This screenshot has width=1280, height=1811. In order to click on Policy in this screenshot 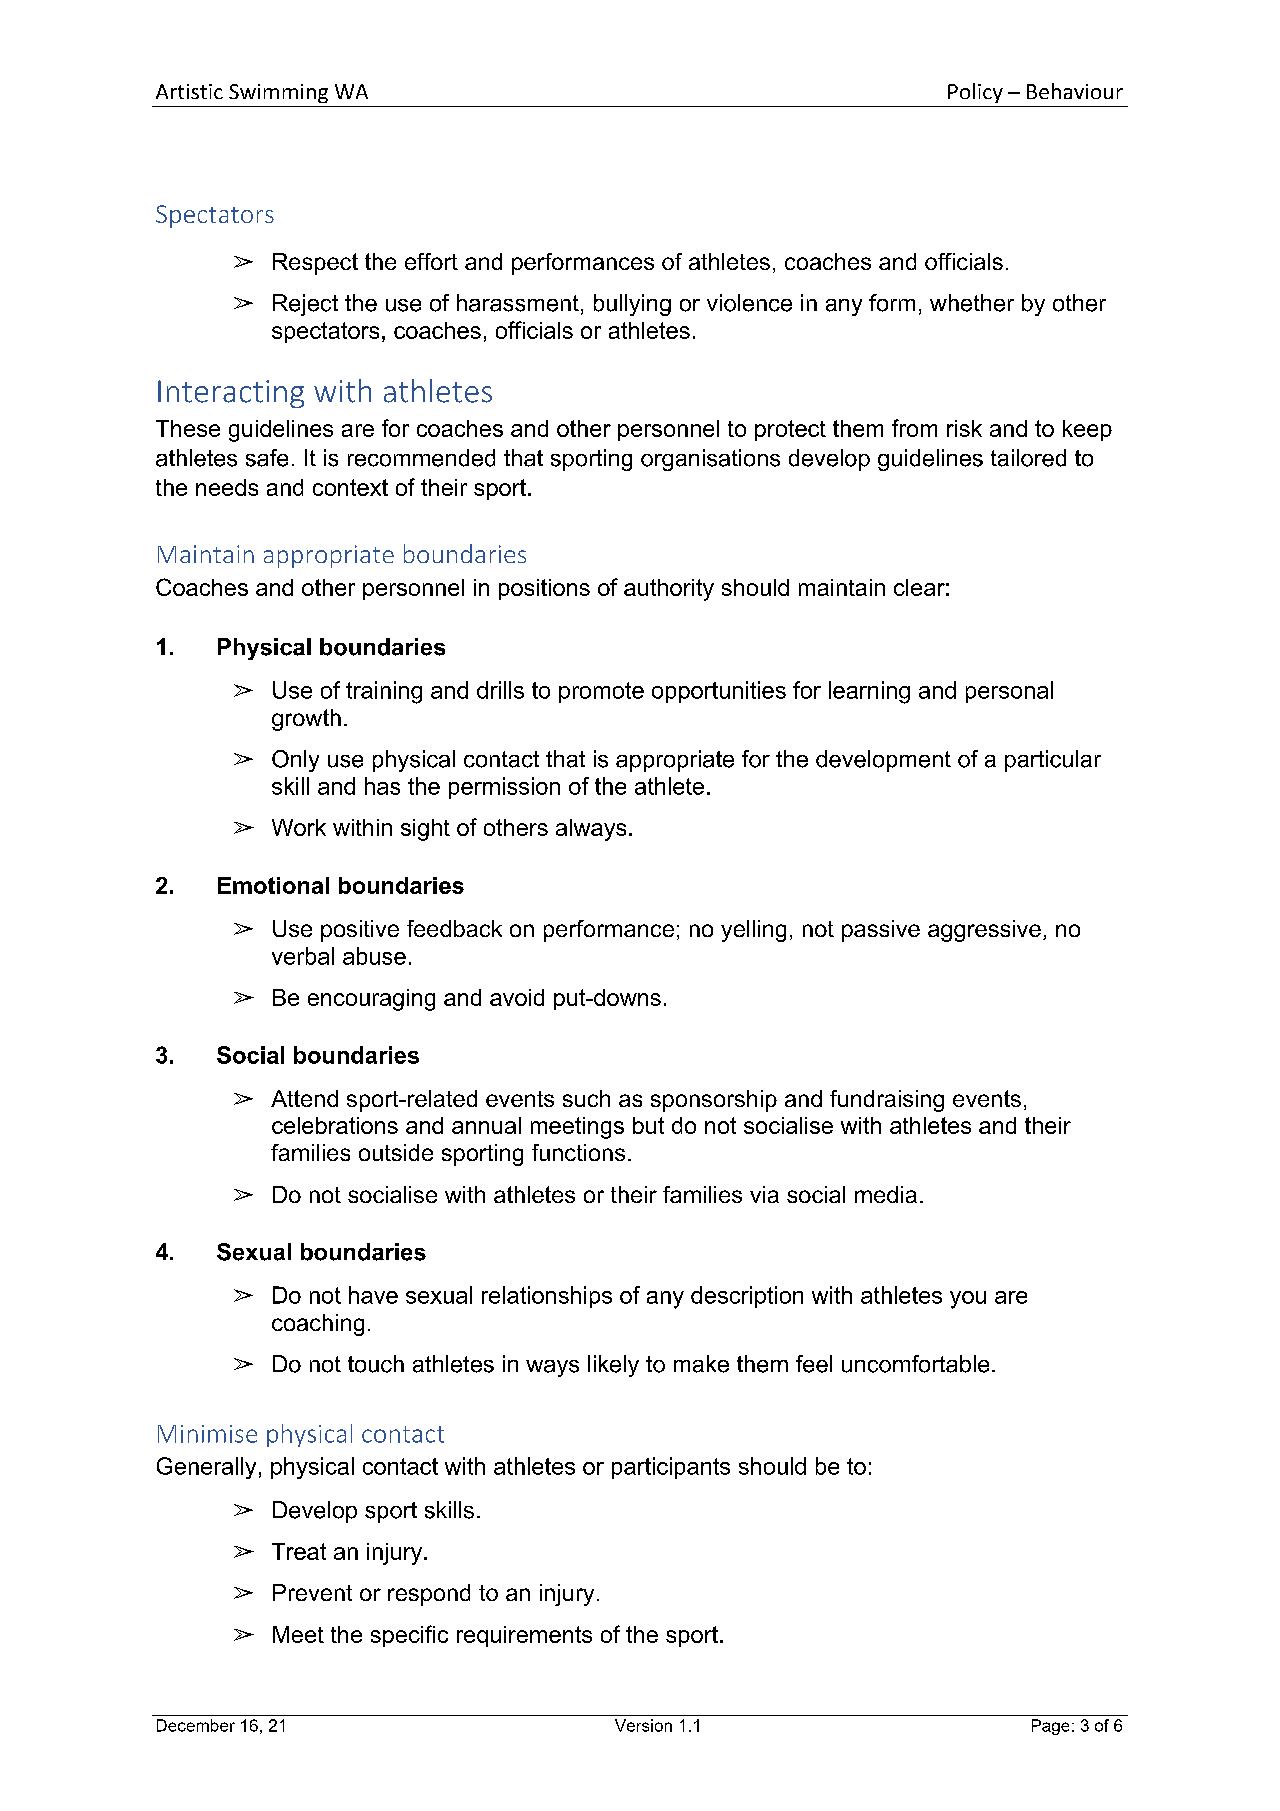, I will do `click(975, 93)`.
